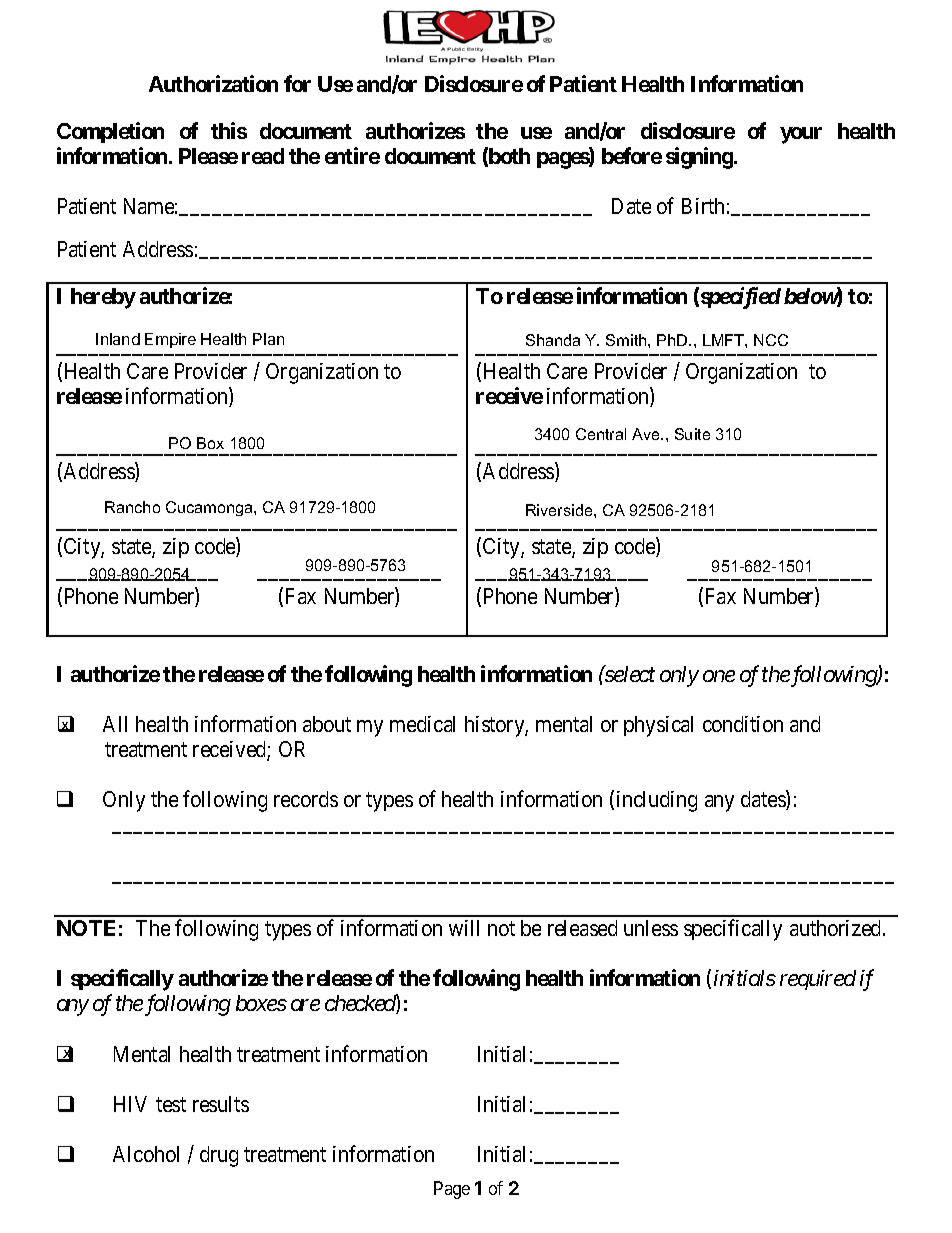 The width and height of the page is (952, 1233). Describe the element at coordinates (221, 1104) in the page. I see `results` at that location.
